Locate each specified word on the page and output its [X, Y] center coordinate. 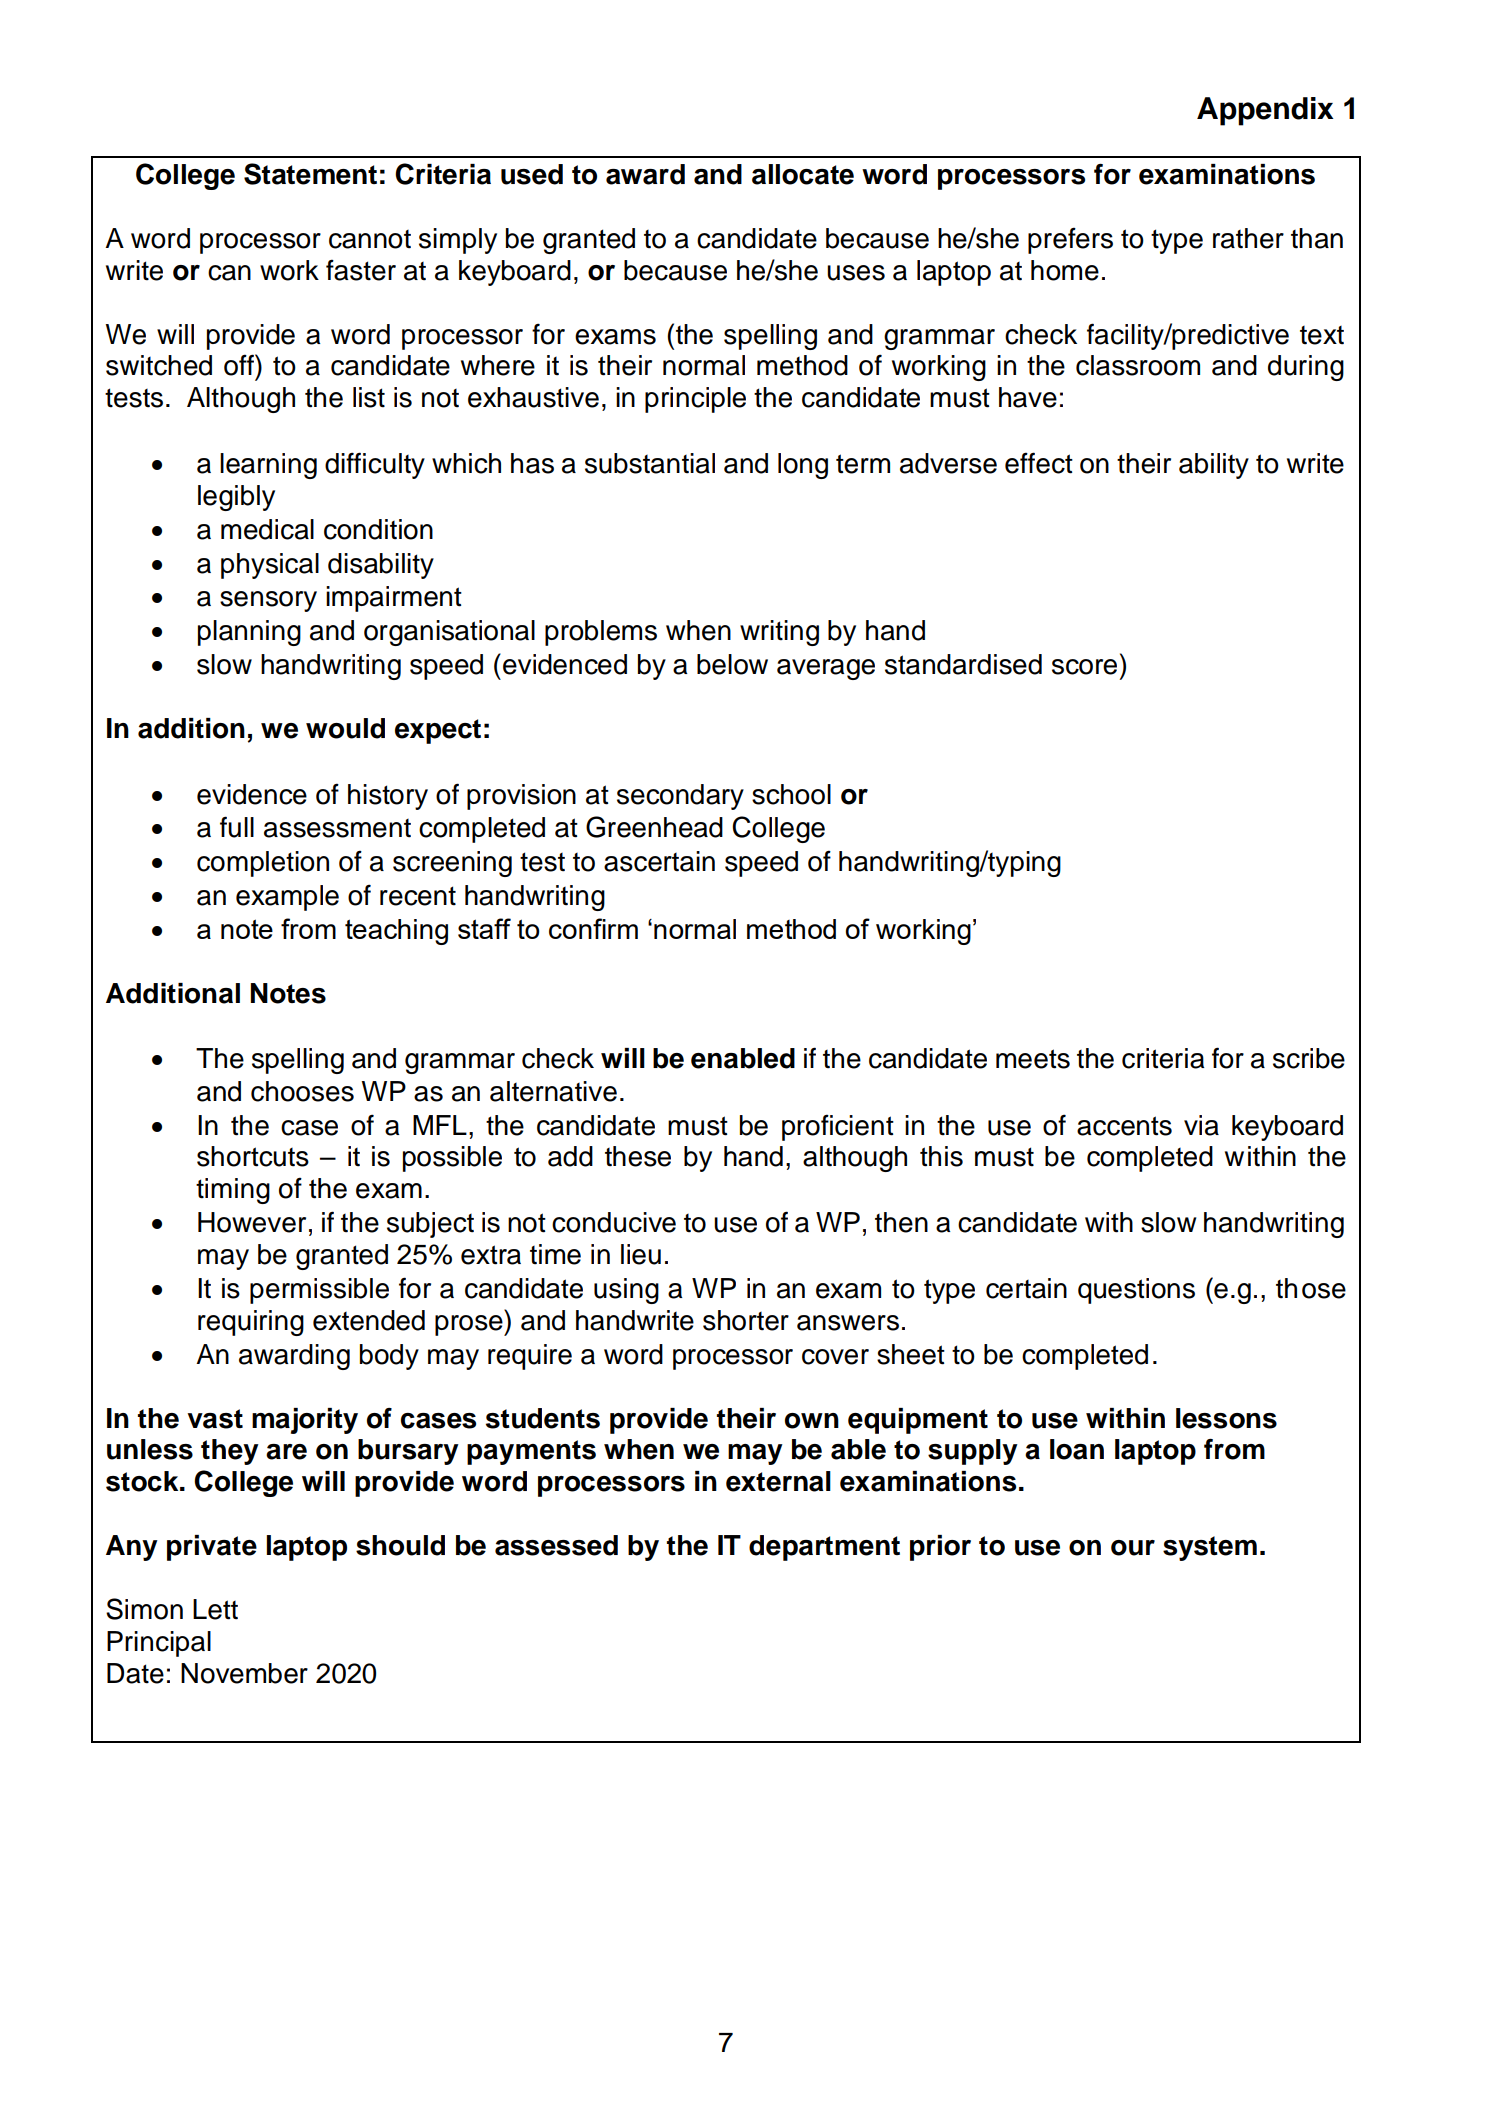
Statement [310, 174]
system [1210, 1548]
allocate [803, 174]
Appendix [1265, 111]
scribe [1309, 1058]
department [824, 1548]
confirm [593, 928]
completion [263, 864]
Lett [215, 1609]
